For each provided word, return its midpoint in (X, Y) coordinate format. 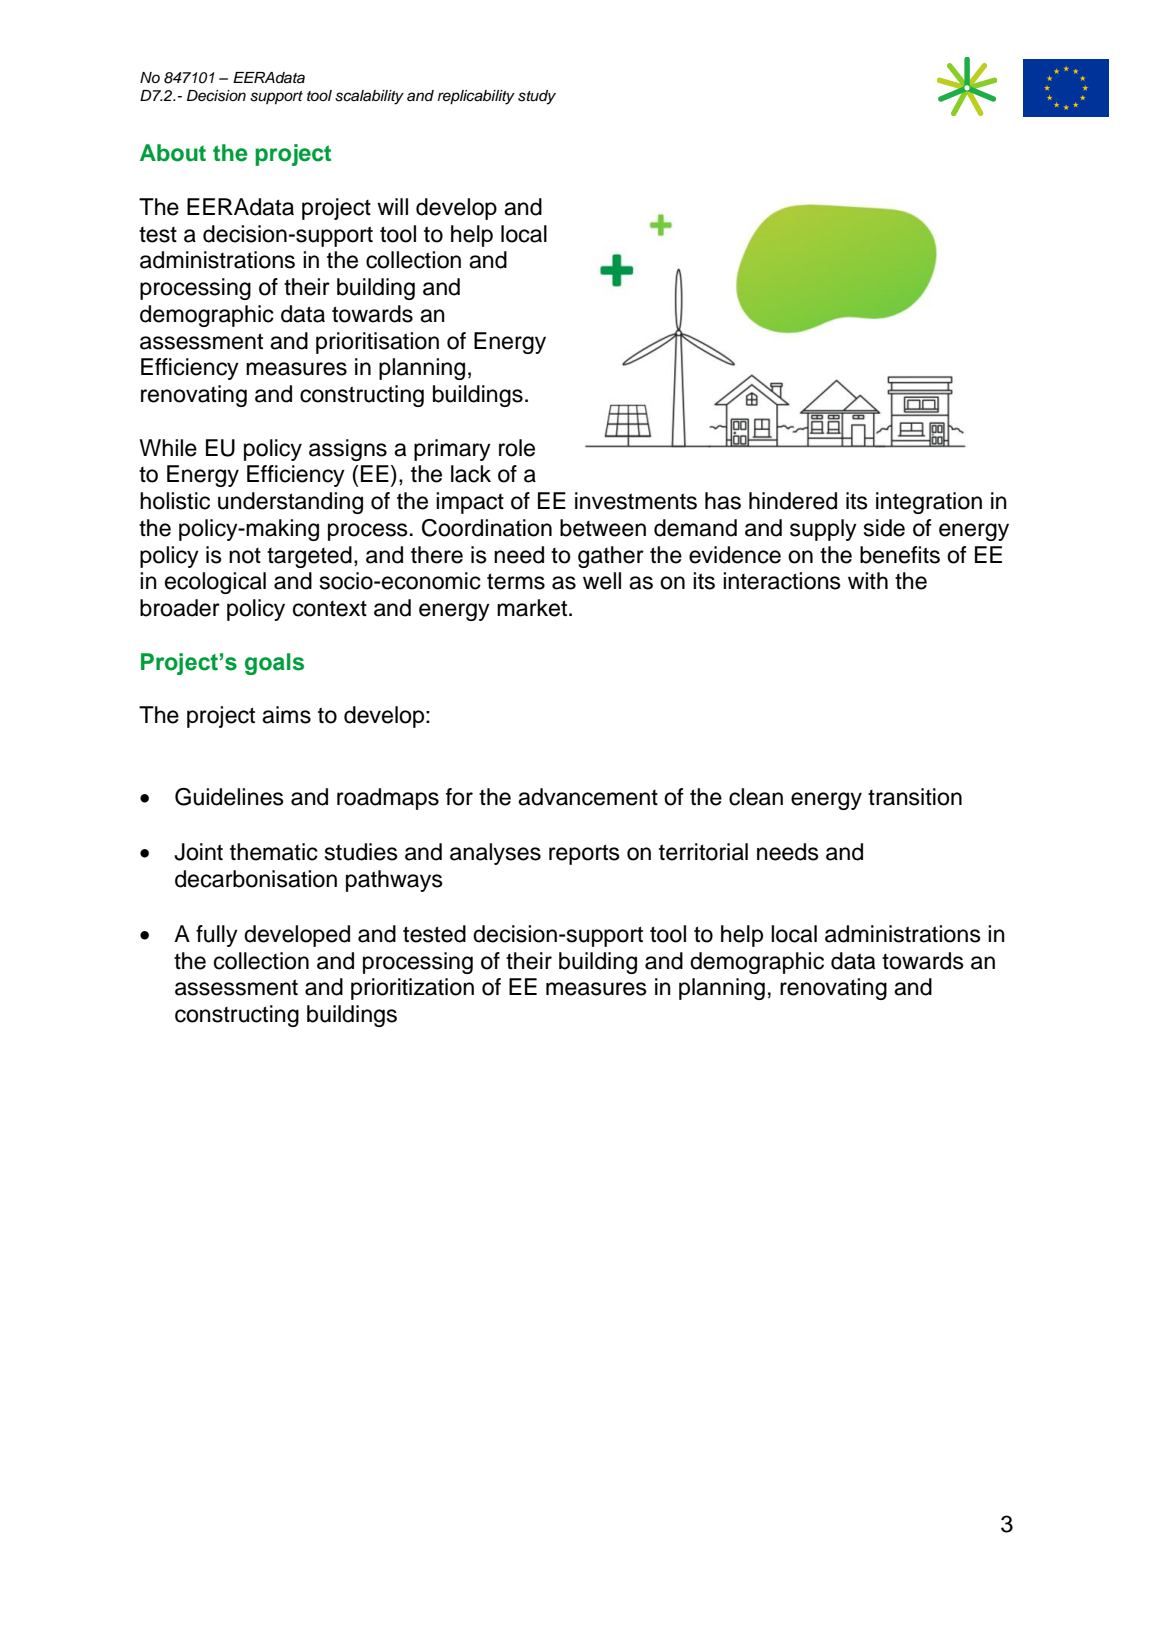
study (537, 97)
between (603, 528)
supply (823, 530)
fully (217, 936)
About (173, 153)
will (392, 206)
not (245, 556)
